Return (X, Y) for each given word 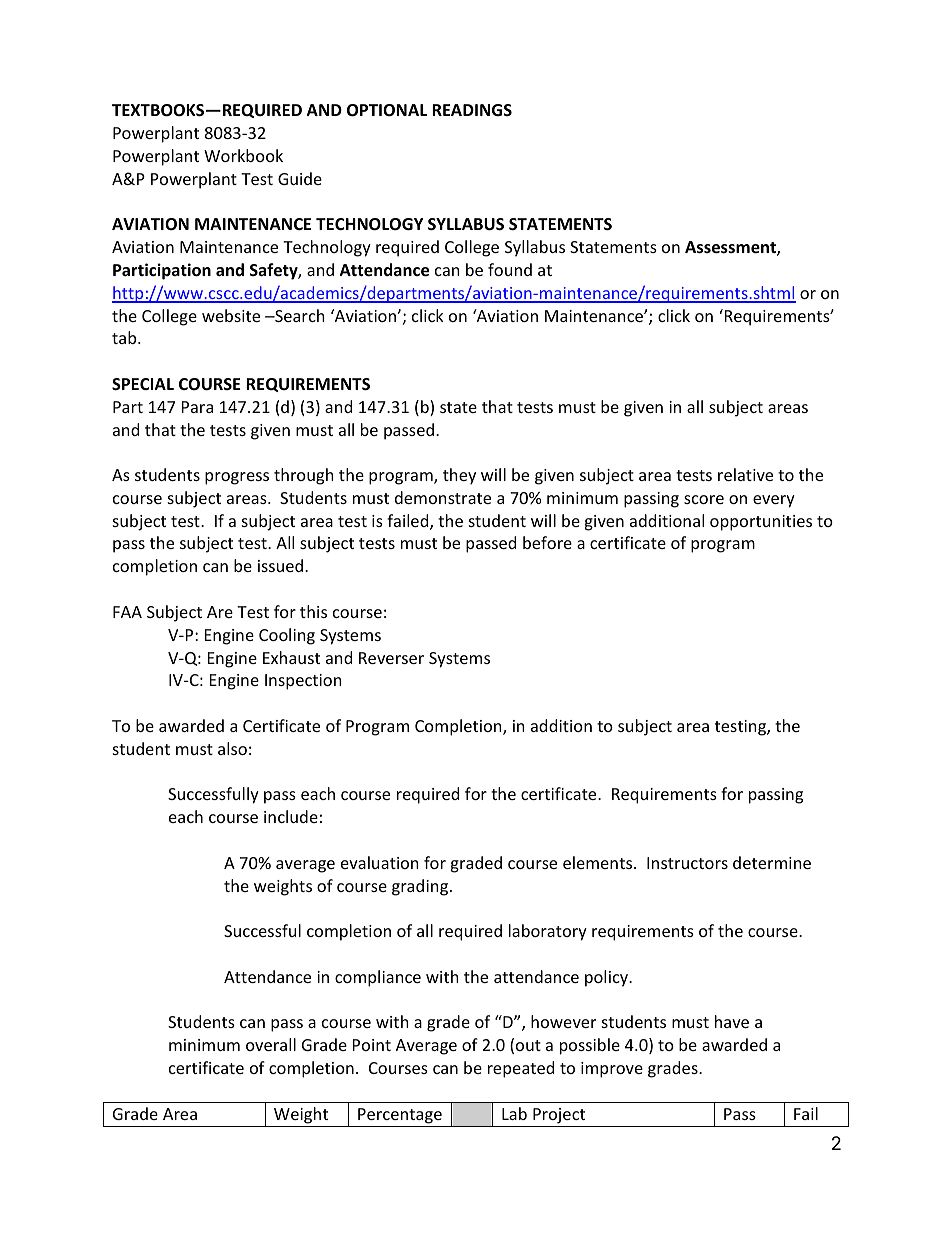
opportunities (761, 523)
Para (197, 407)
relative (745, 474)
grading (421, 887)
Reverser (391, 658)
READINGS (472, 110)
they (459, 476)
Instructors (687, 863)
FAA (127, 612)
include (291, 816)
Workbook (243, 155)
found (510, 269)
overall (271, 1044)
